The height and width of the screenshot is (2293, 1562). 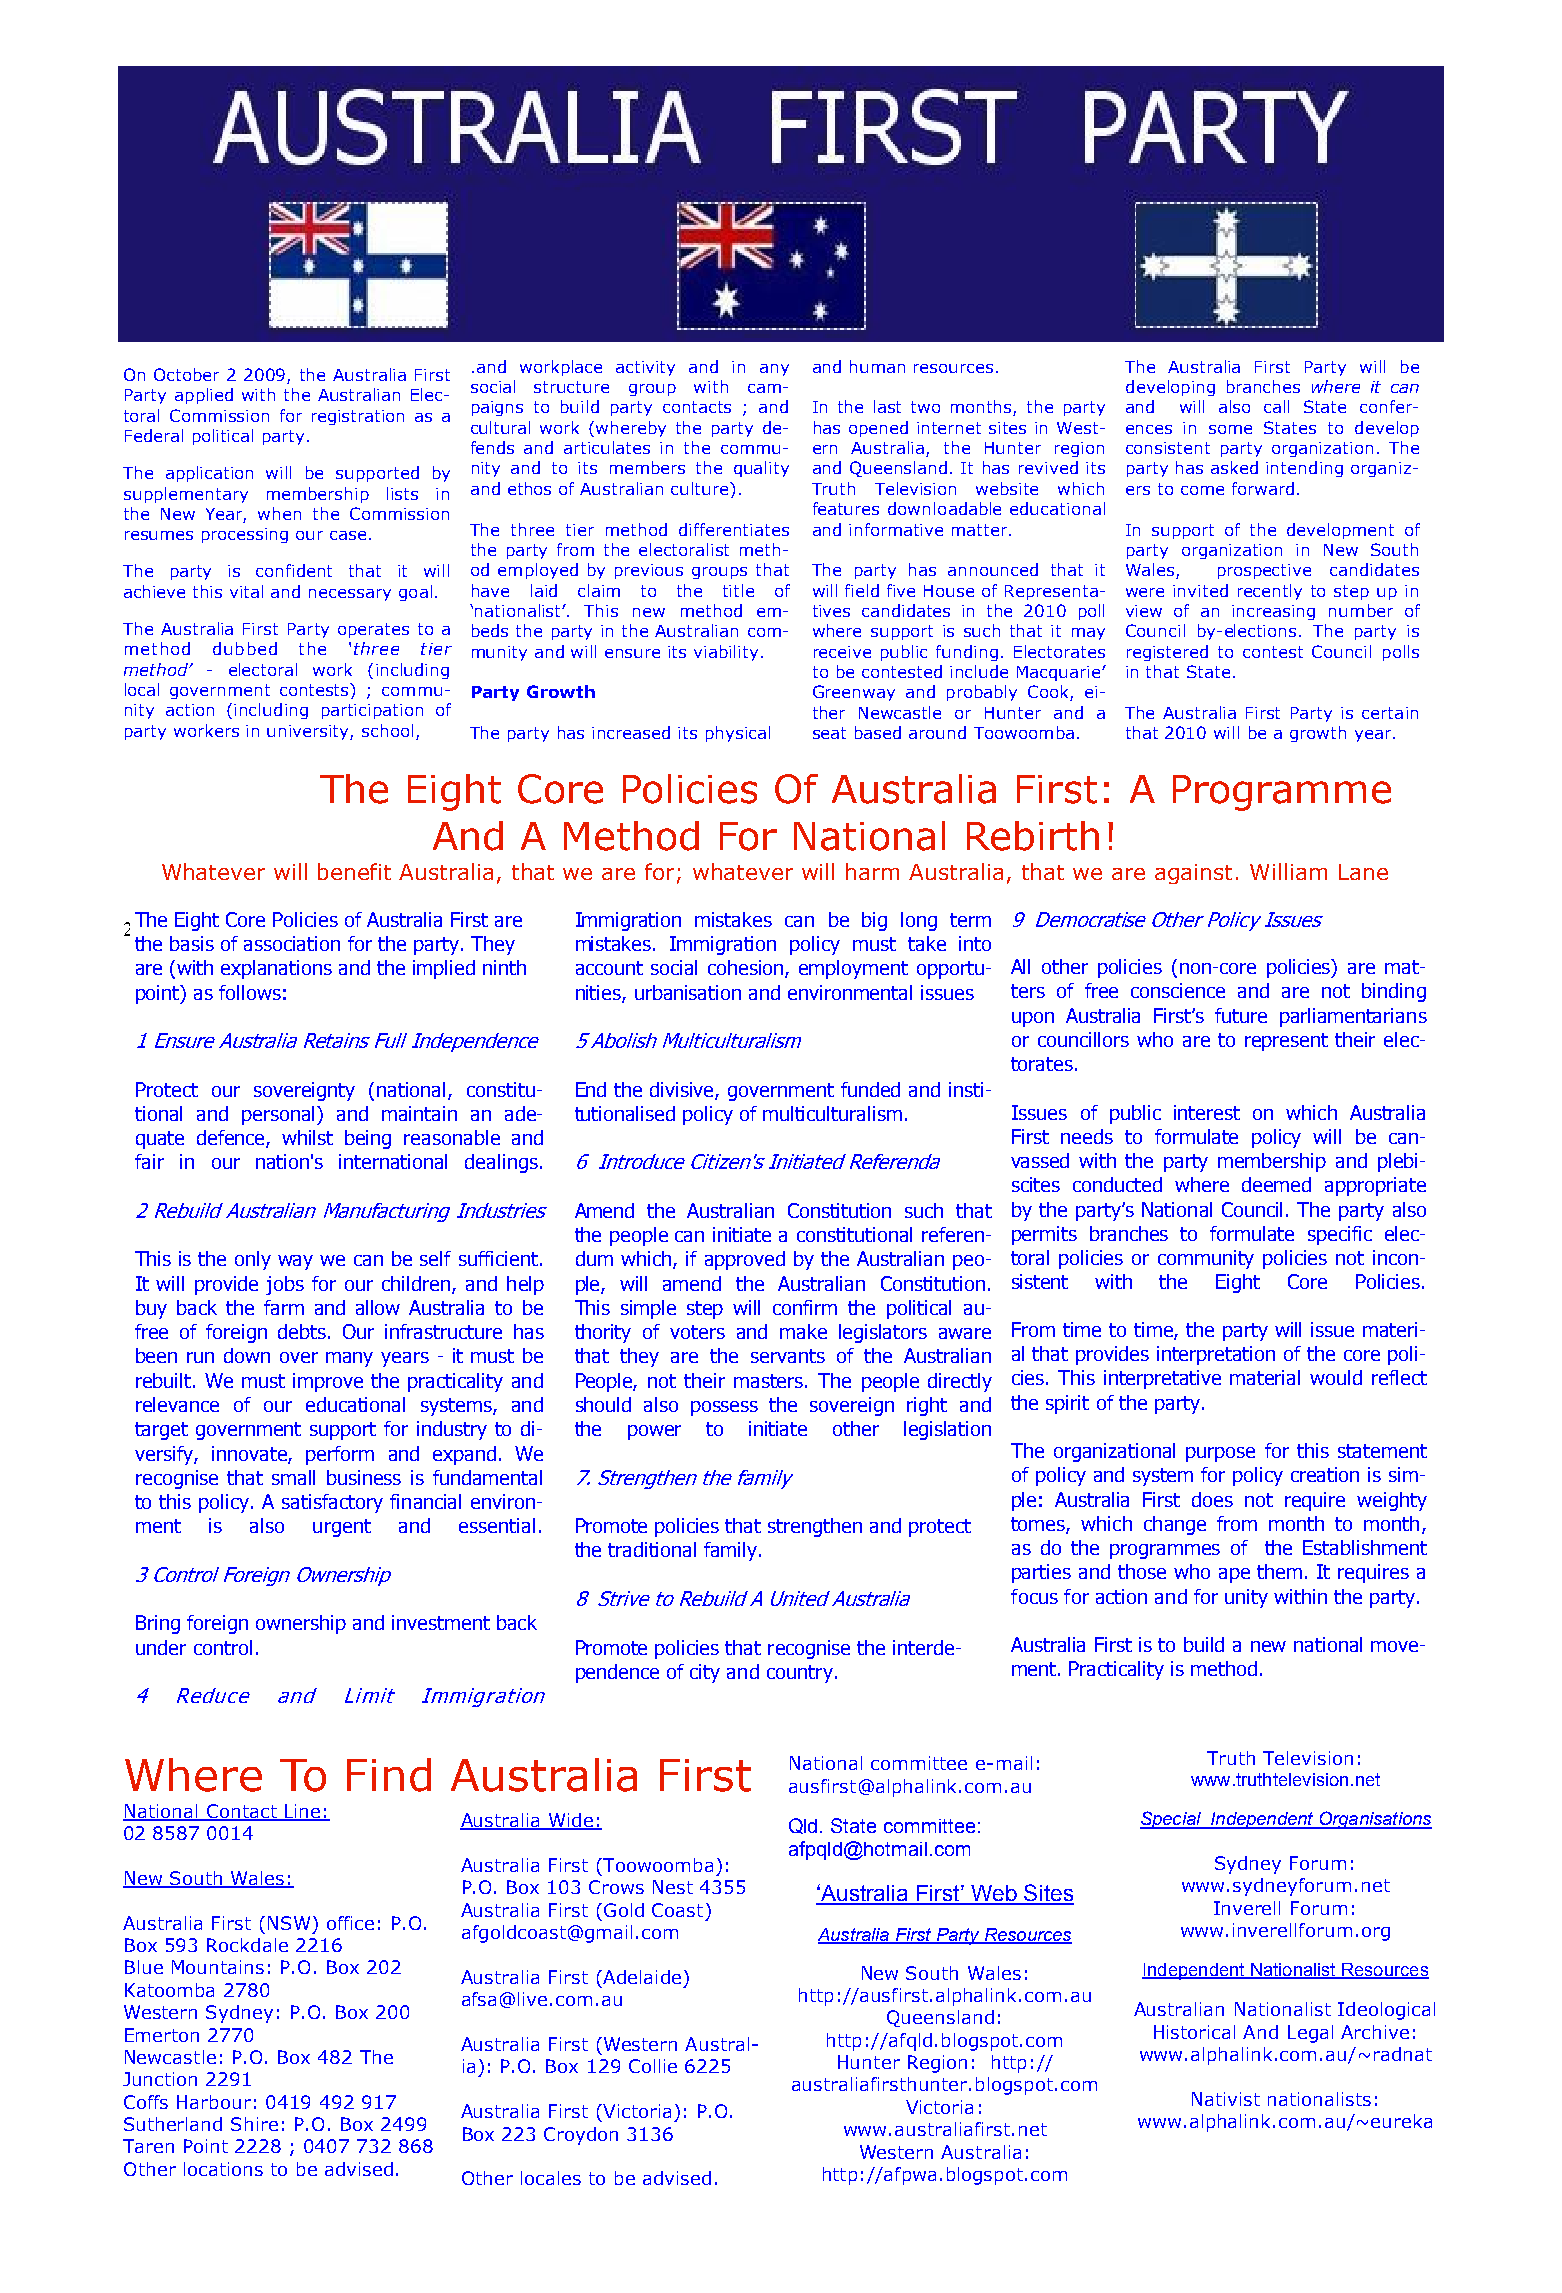 I want to click on quality, so click(x=761, y=469).
